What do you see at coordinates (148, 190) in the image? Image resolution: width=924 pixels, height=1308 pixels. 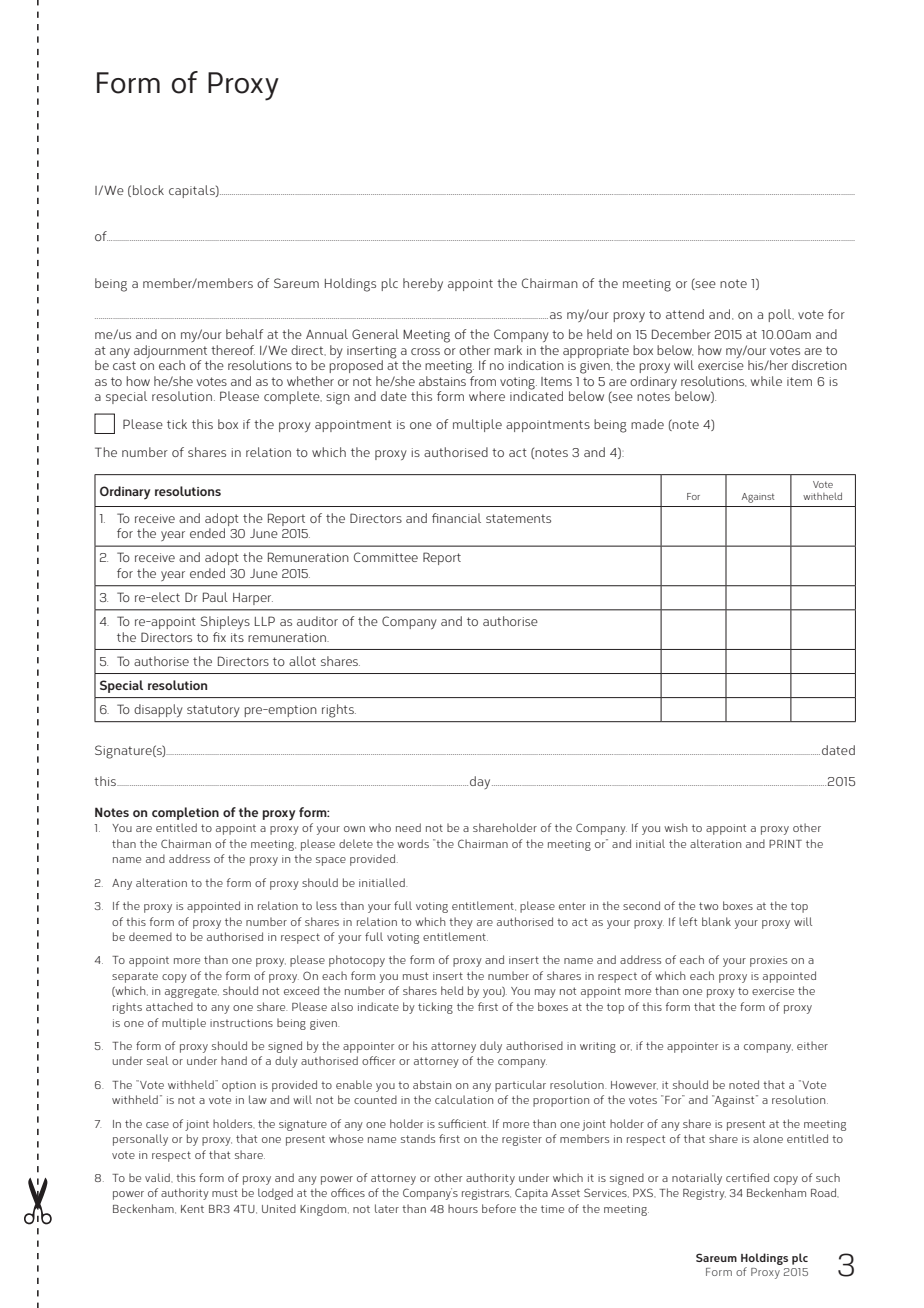 I see `block` at bounding box center [148, 190].
